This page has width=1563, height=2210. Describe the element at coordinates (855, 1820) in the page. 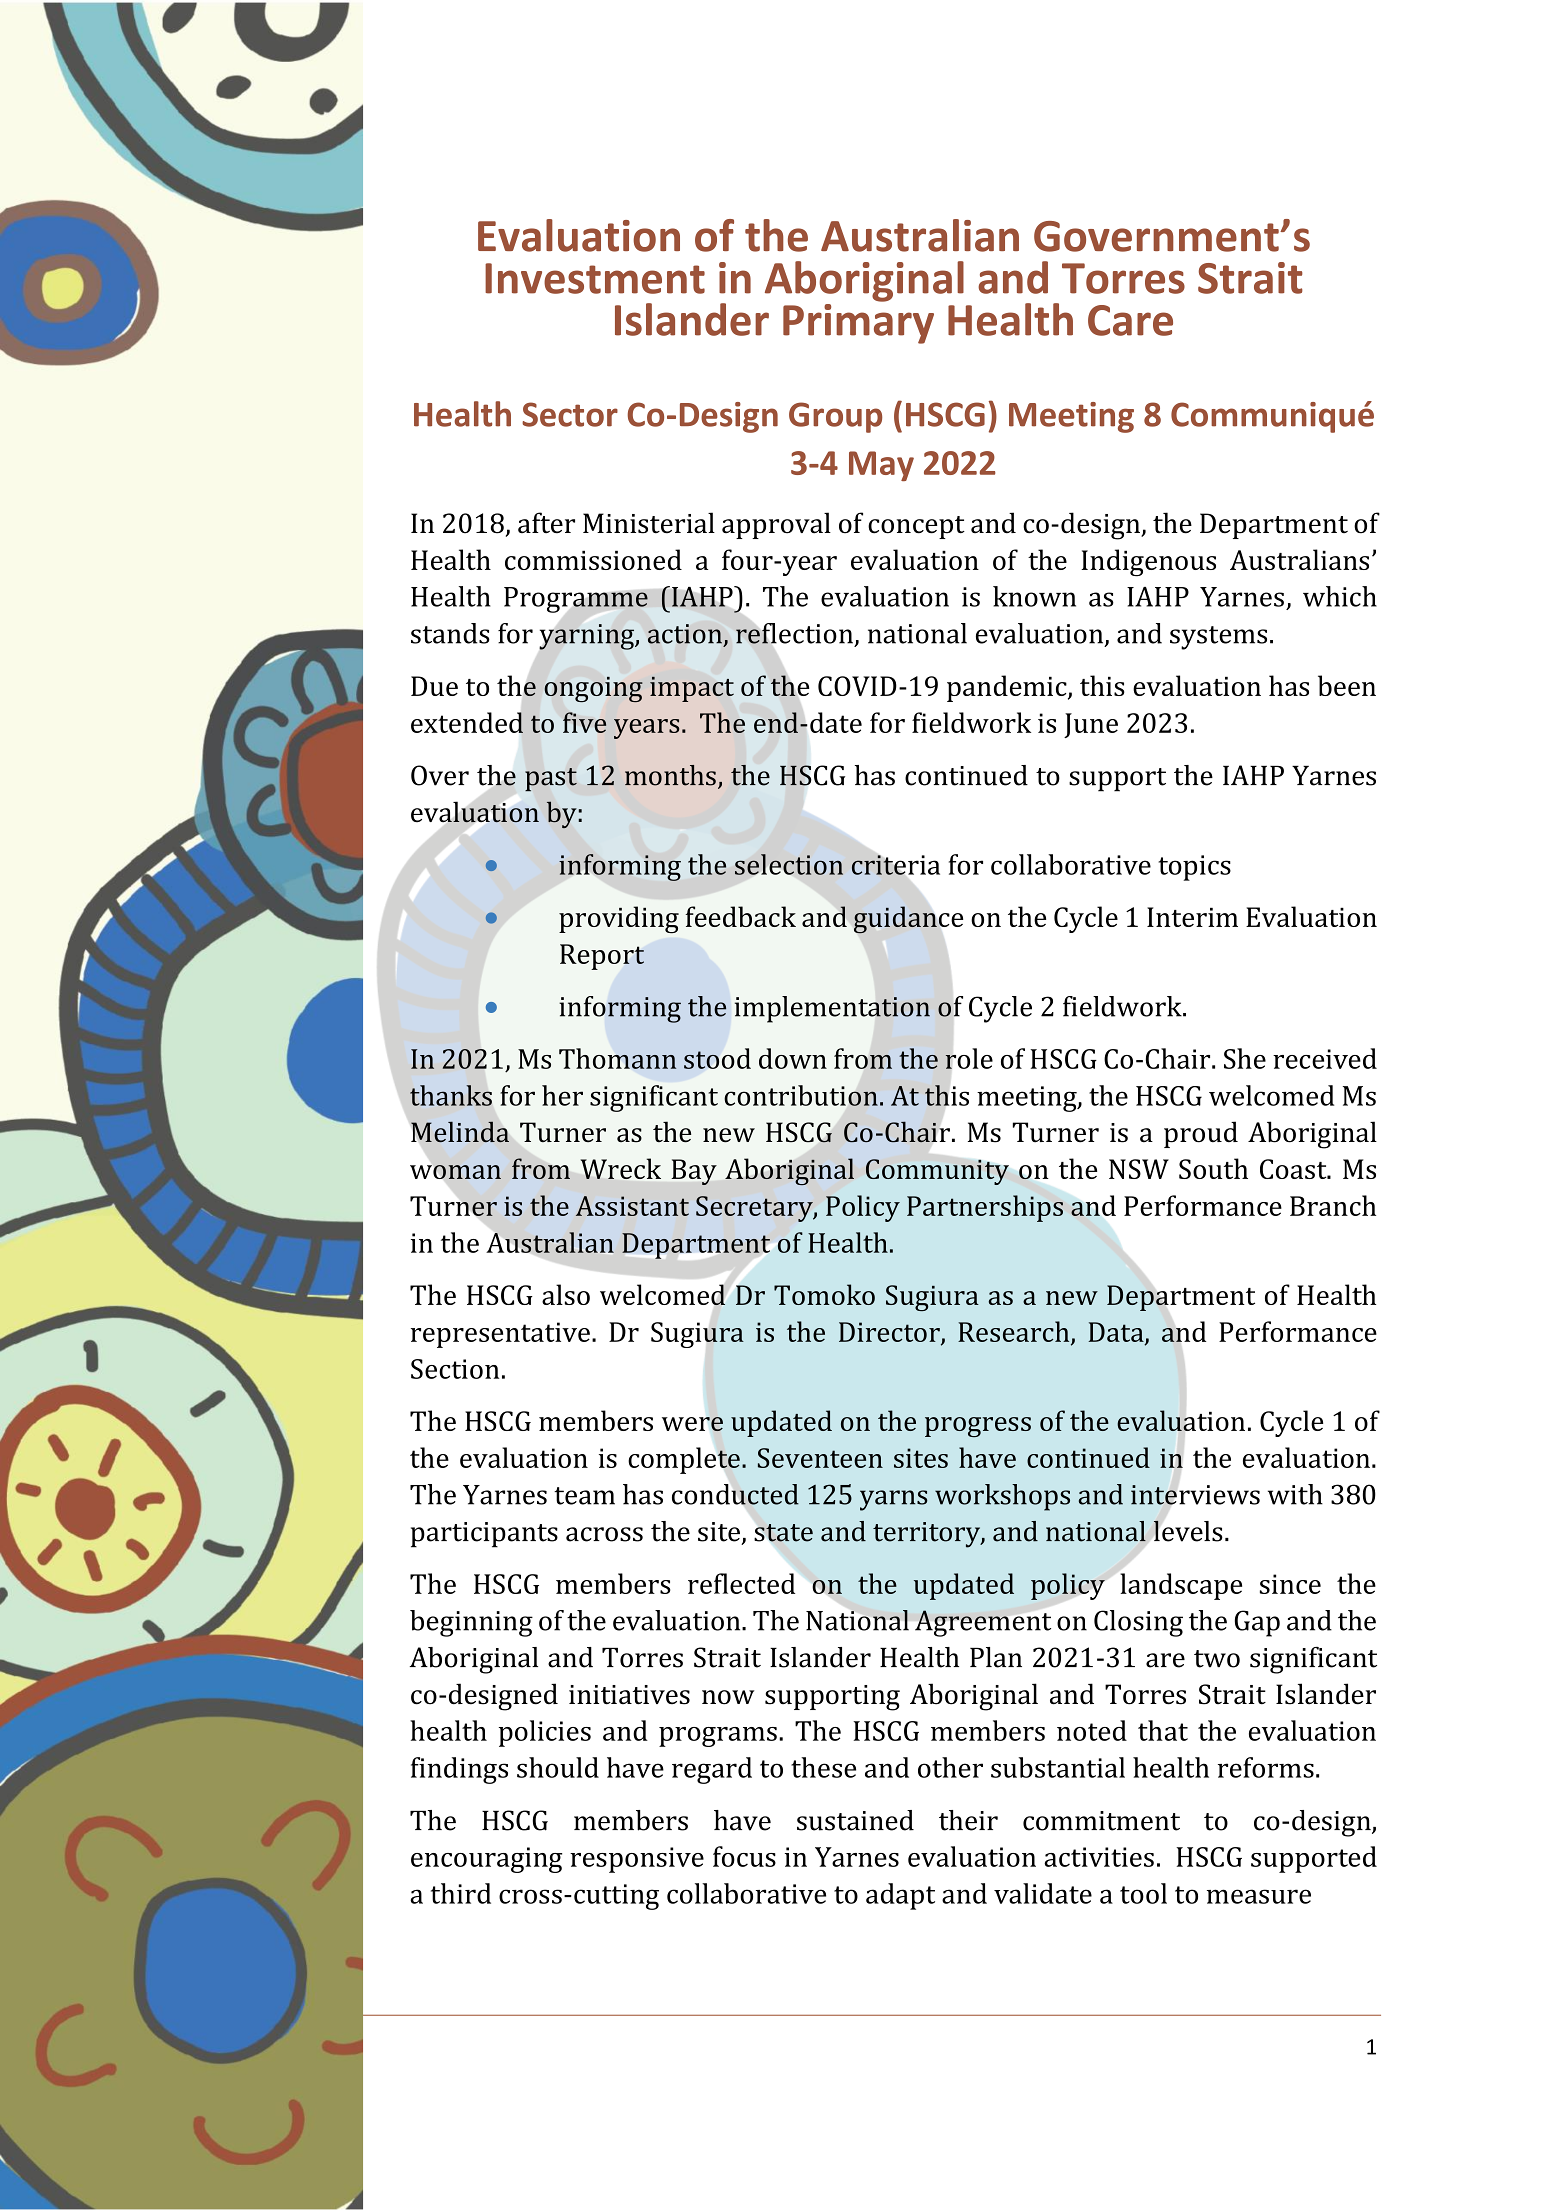

I see `sustained` at that location.
